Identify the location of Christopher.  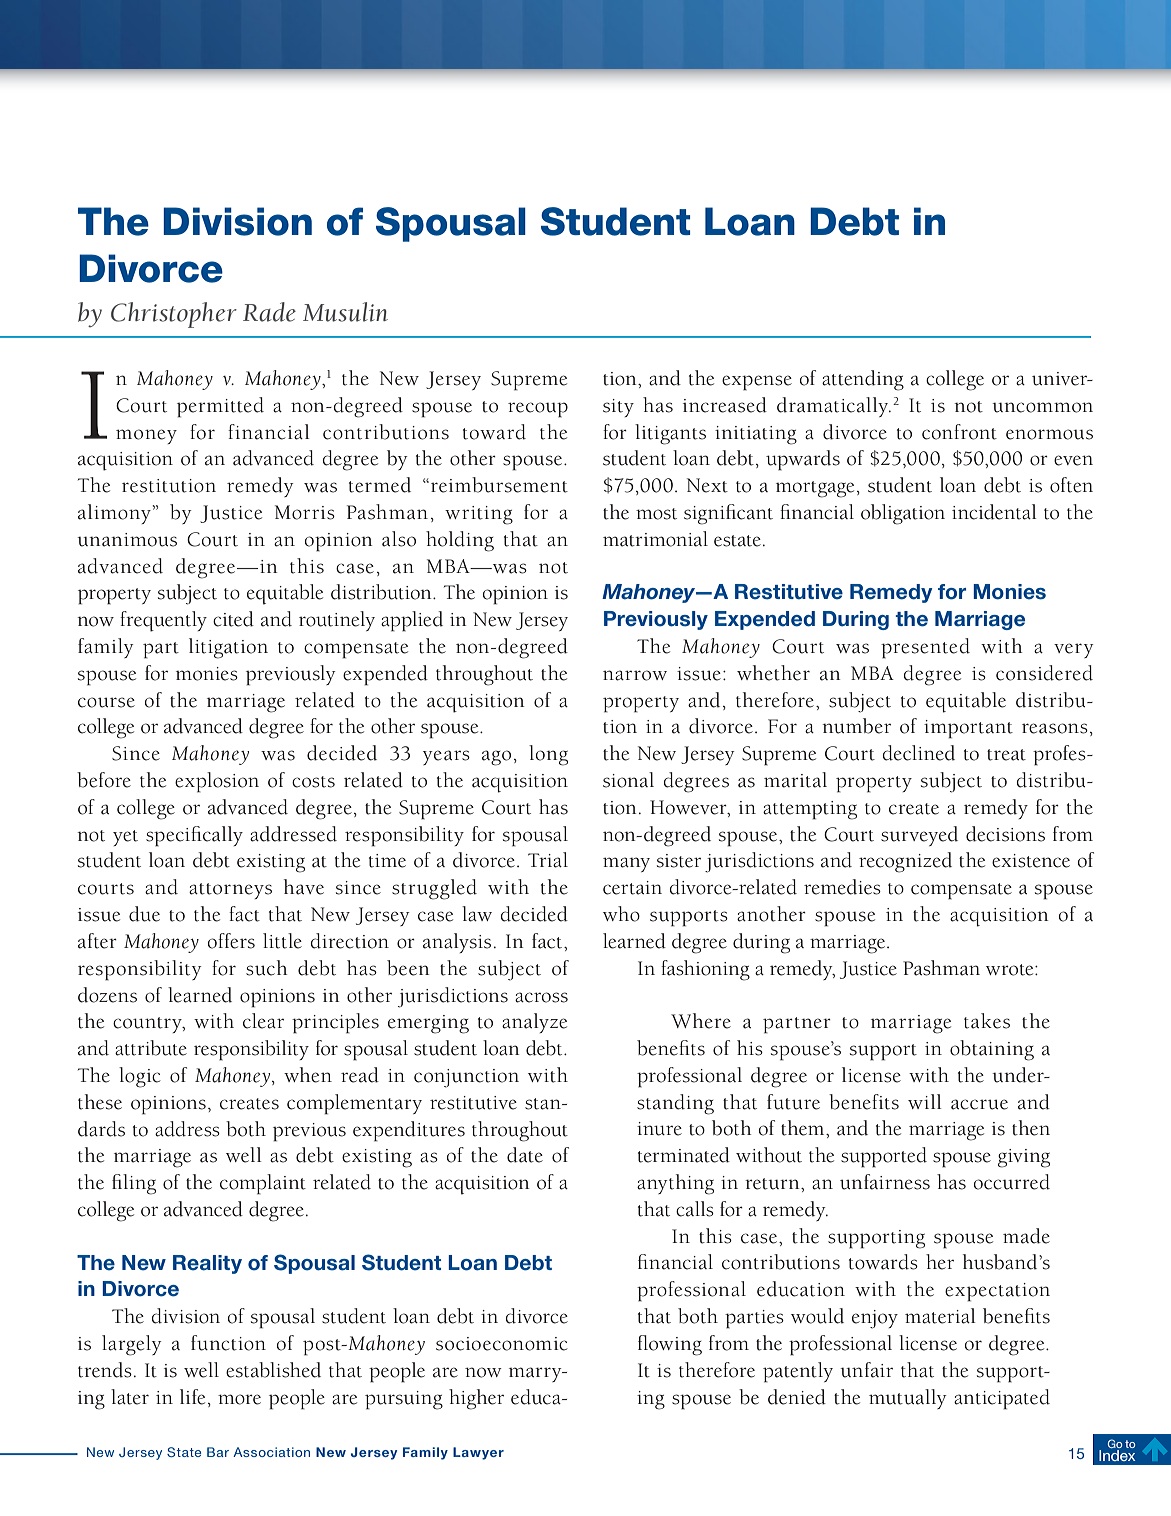
(174, 315).
